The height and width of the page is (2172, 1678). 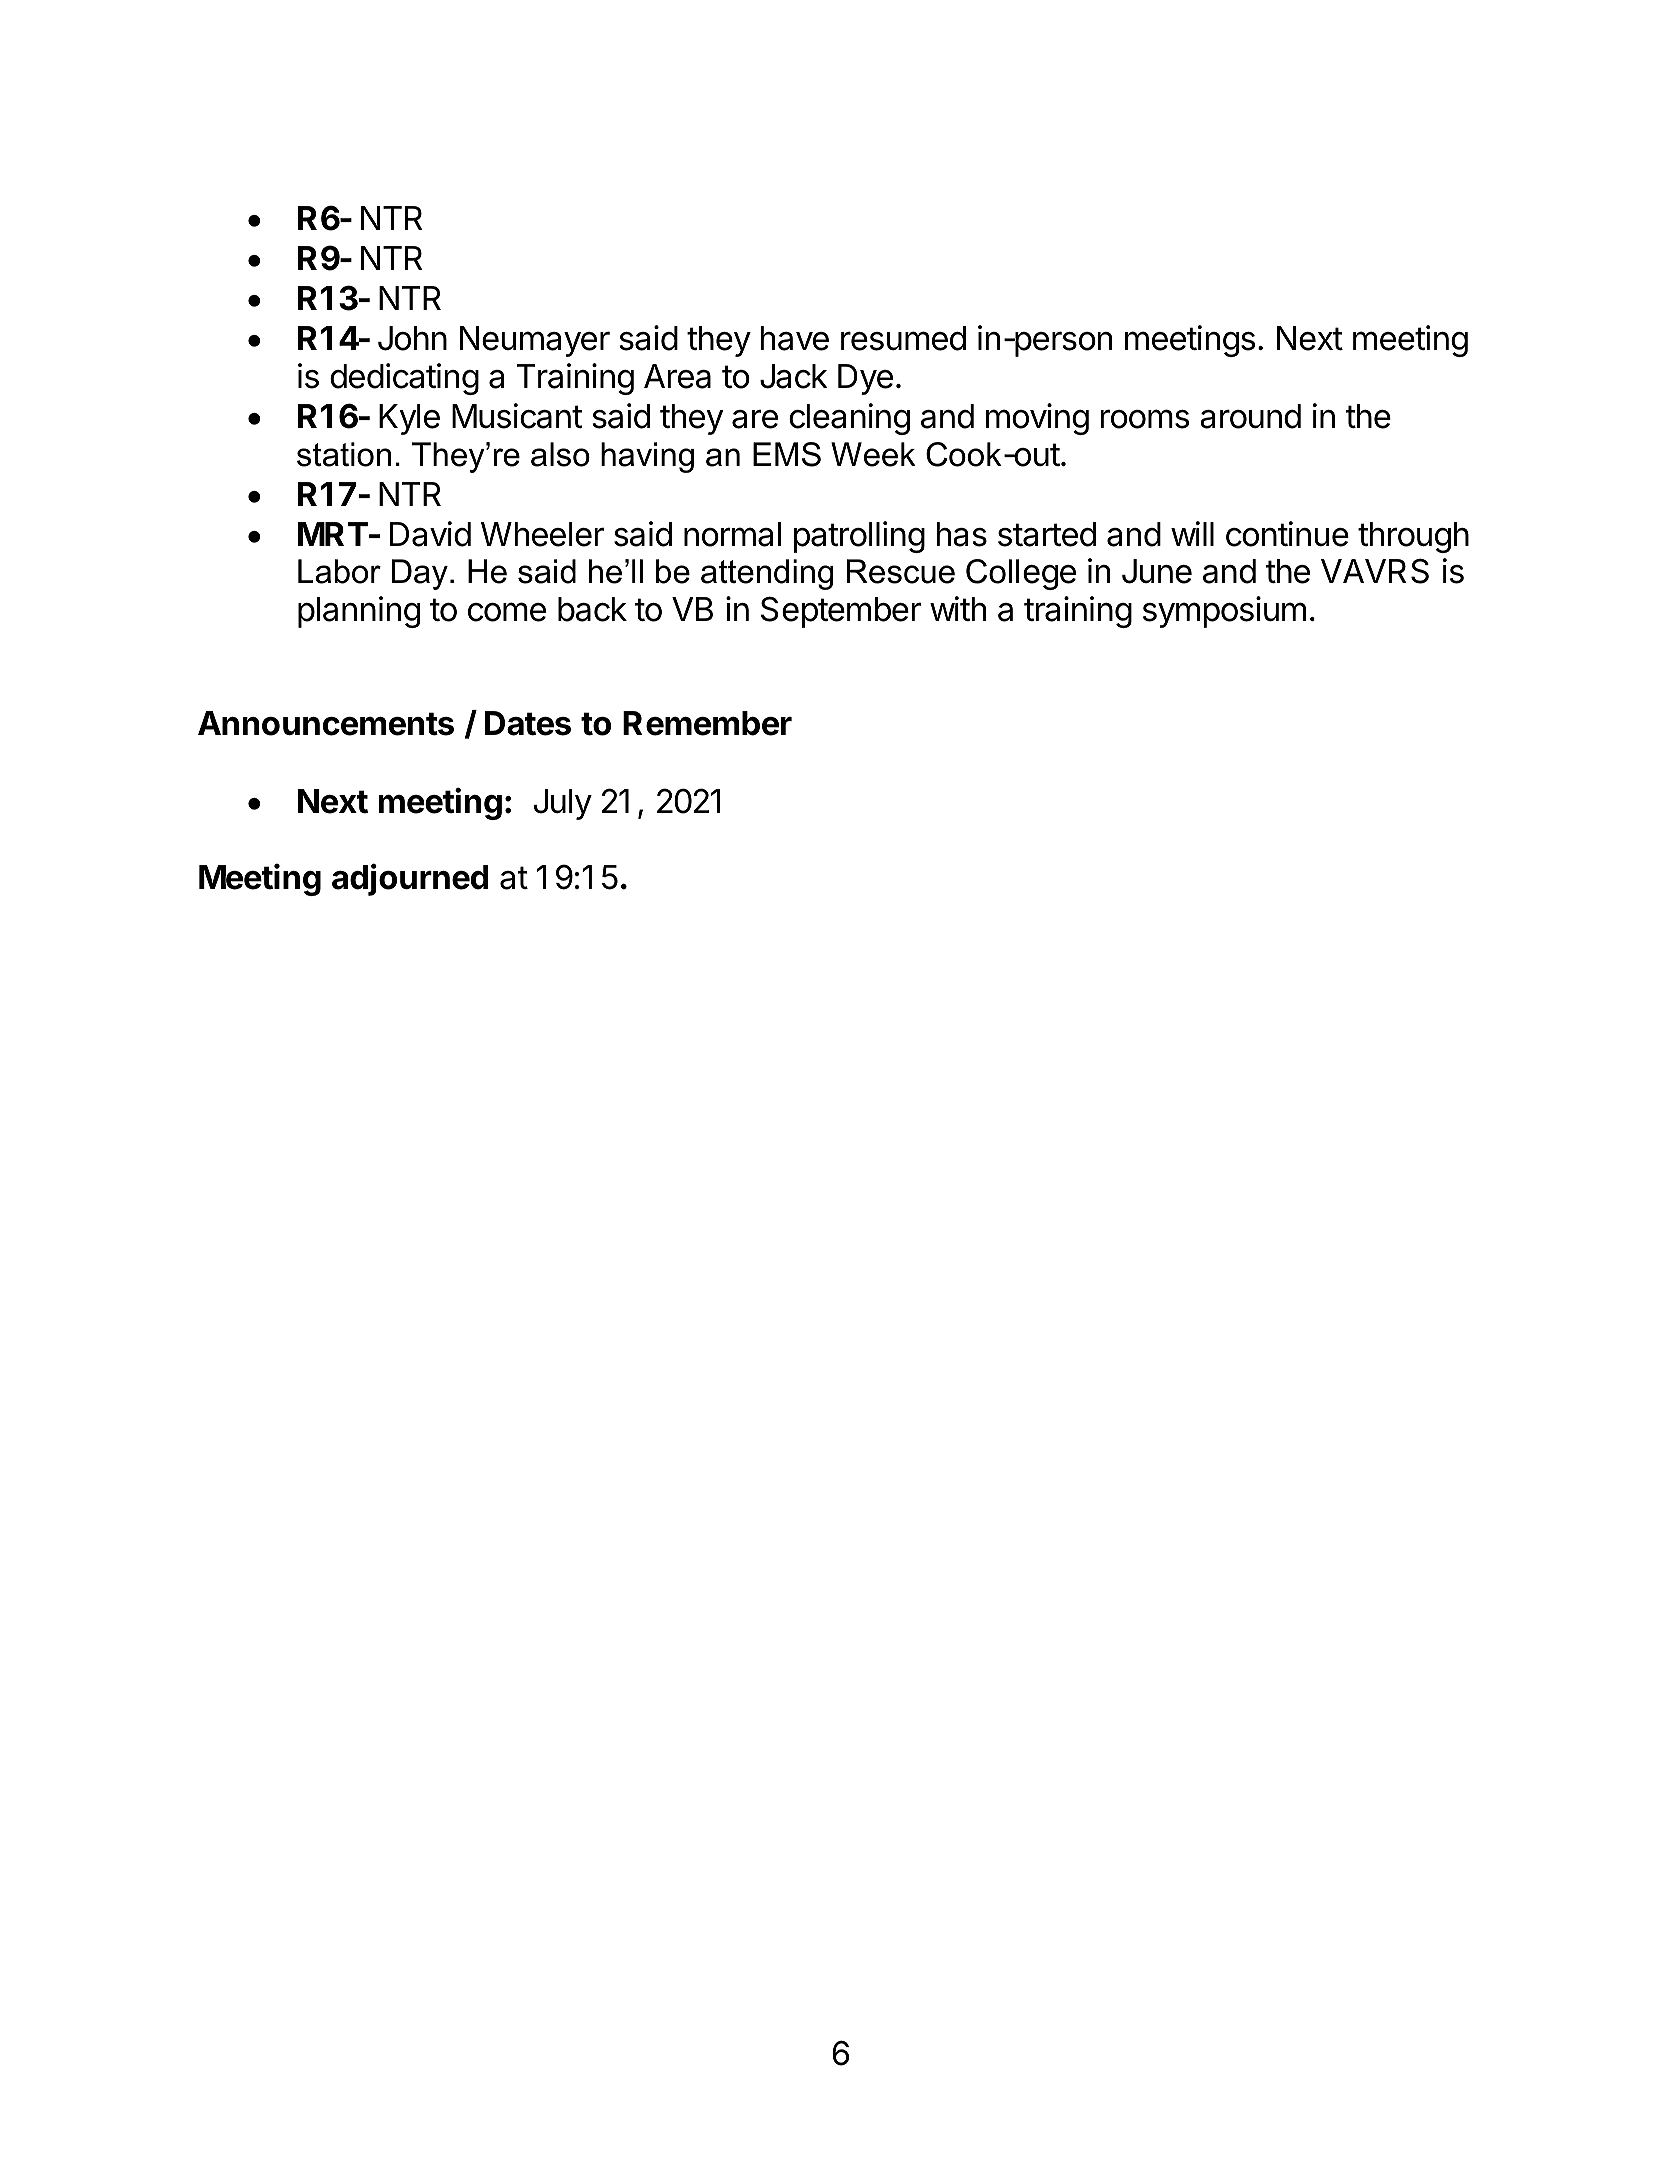 I want to click on July, so click(x=563, y=804).
